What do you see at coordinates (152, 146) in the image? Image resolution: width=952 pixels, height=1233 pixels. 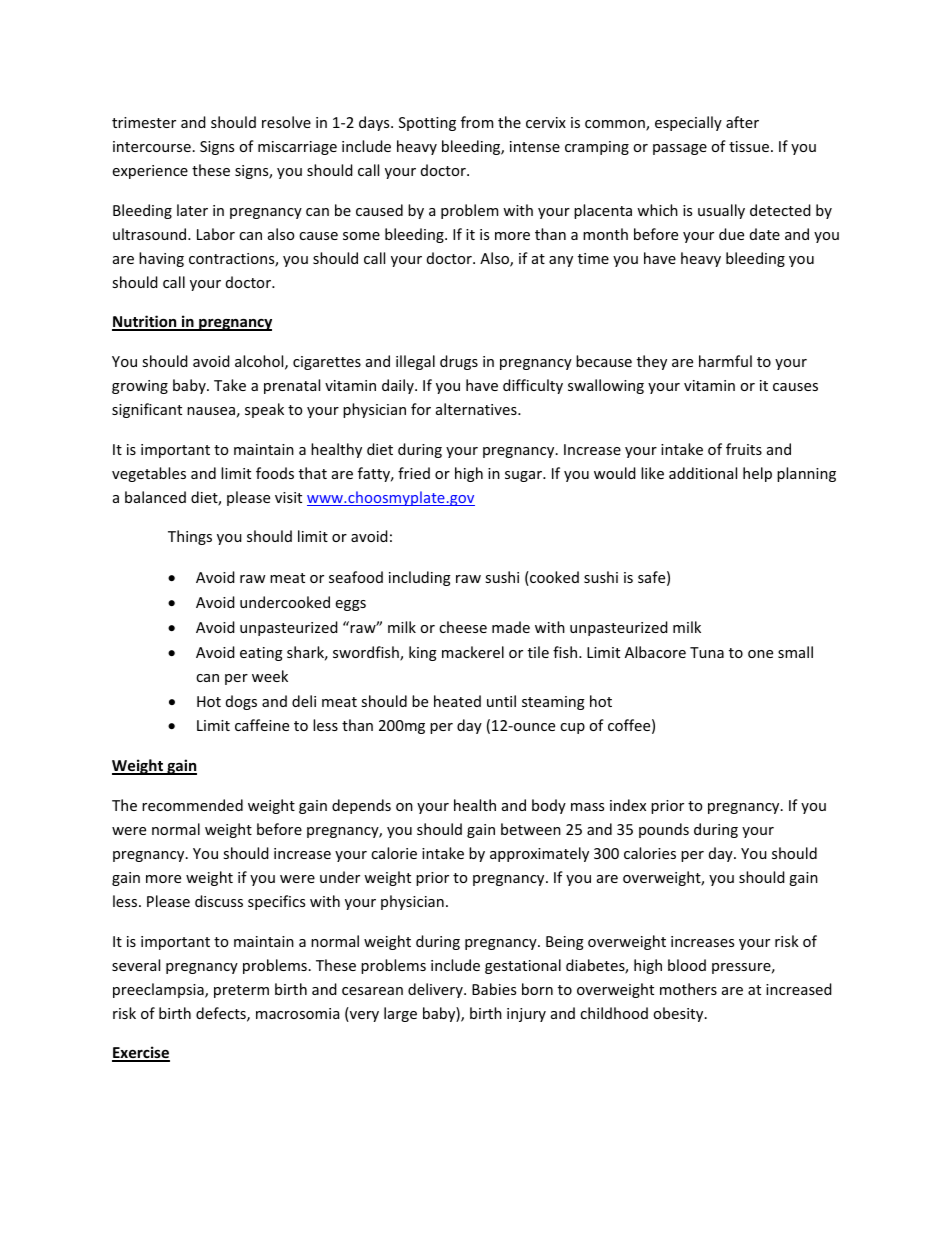 I see `intercourse` at bounding box center [152, 146].
